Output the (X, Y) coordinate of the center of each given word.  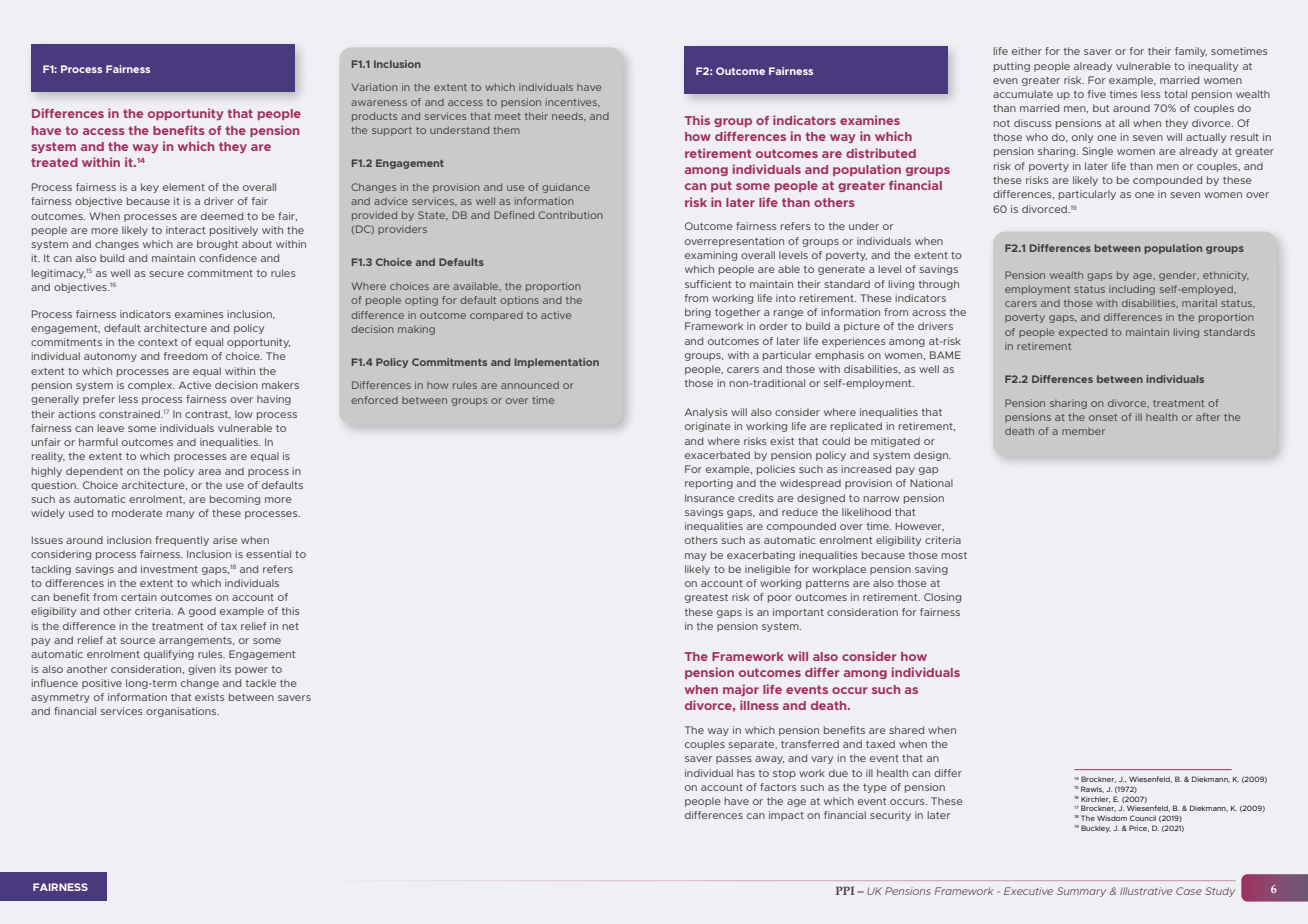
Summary (1081, 892)
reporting (709, 484)
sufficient (708, 284)
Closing (942, 598)
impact (786, 816)
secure (167, 274)
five (1097, 94)
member (1083, 431)
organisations (182, 712)
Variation (375, 87)
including (1132, 290)
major (741, 690)
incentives (573, 102)
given (202, 670)
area (209, 472)
